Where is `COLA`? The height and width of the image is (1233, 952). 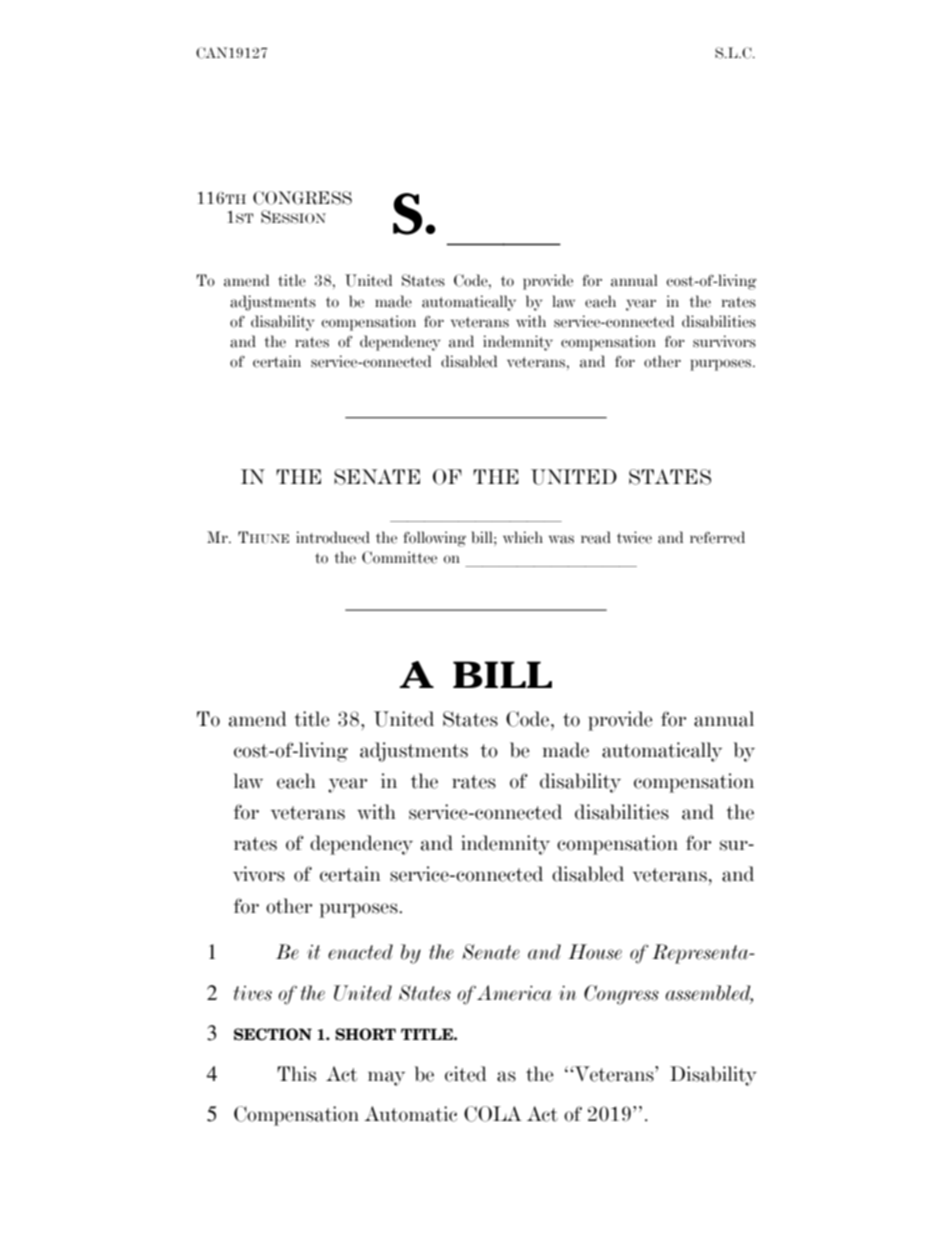 COLA is located at coordinates (493, 1114).
